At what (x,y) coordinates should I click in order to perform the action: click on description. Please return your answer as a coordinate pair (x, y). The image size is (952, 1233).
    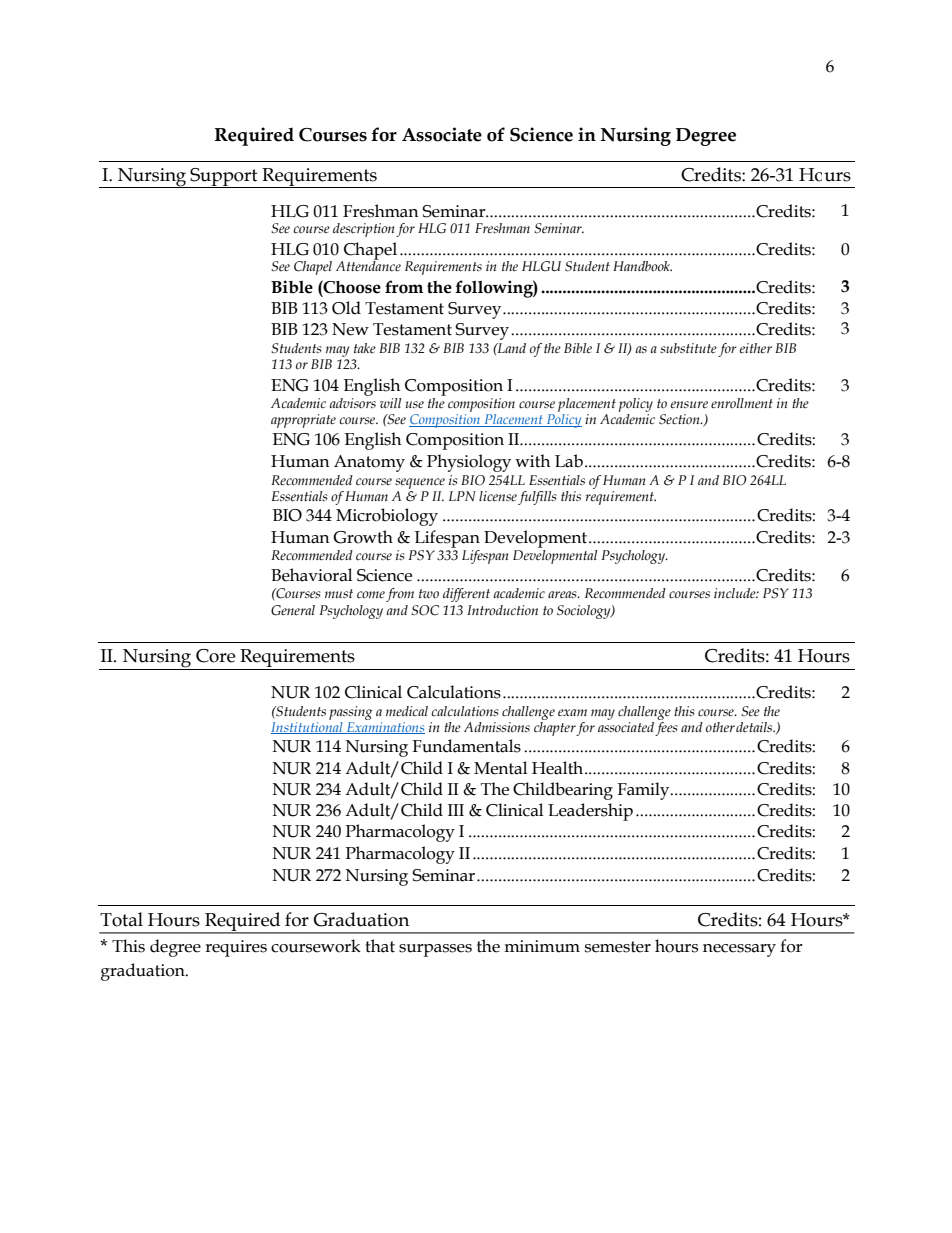
    Looking at the image, I should click on (363, 230).
